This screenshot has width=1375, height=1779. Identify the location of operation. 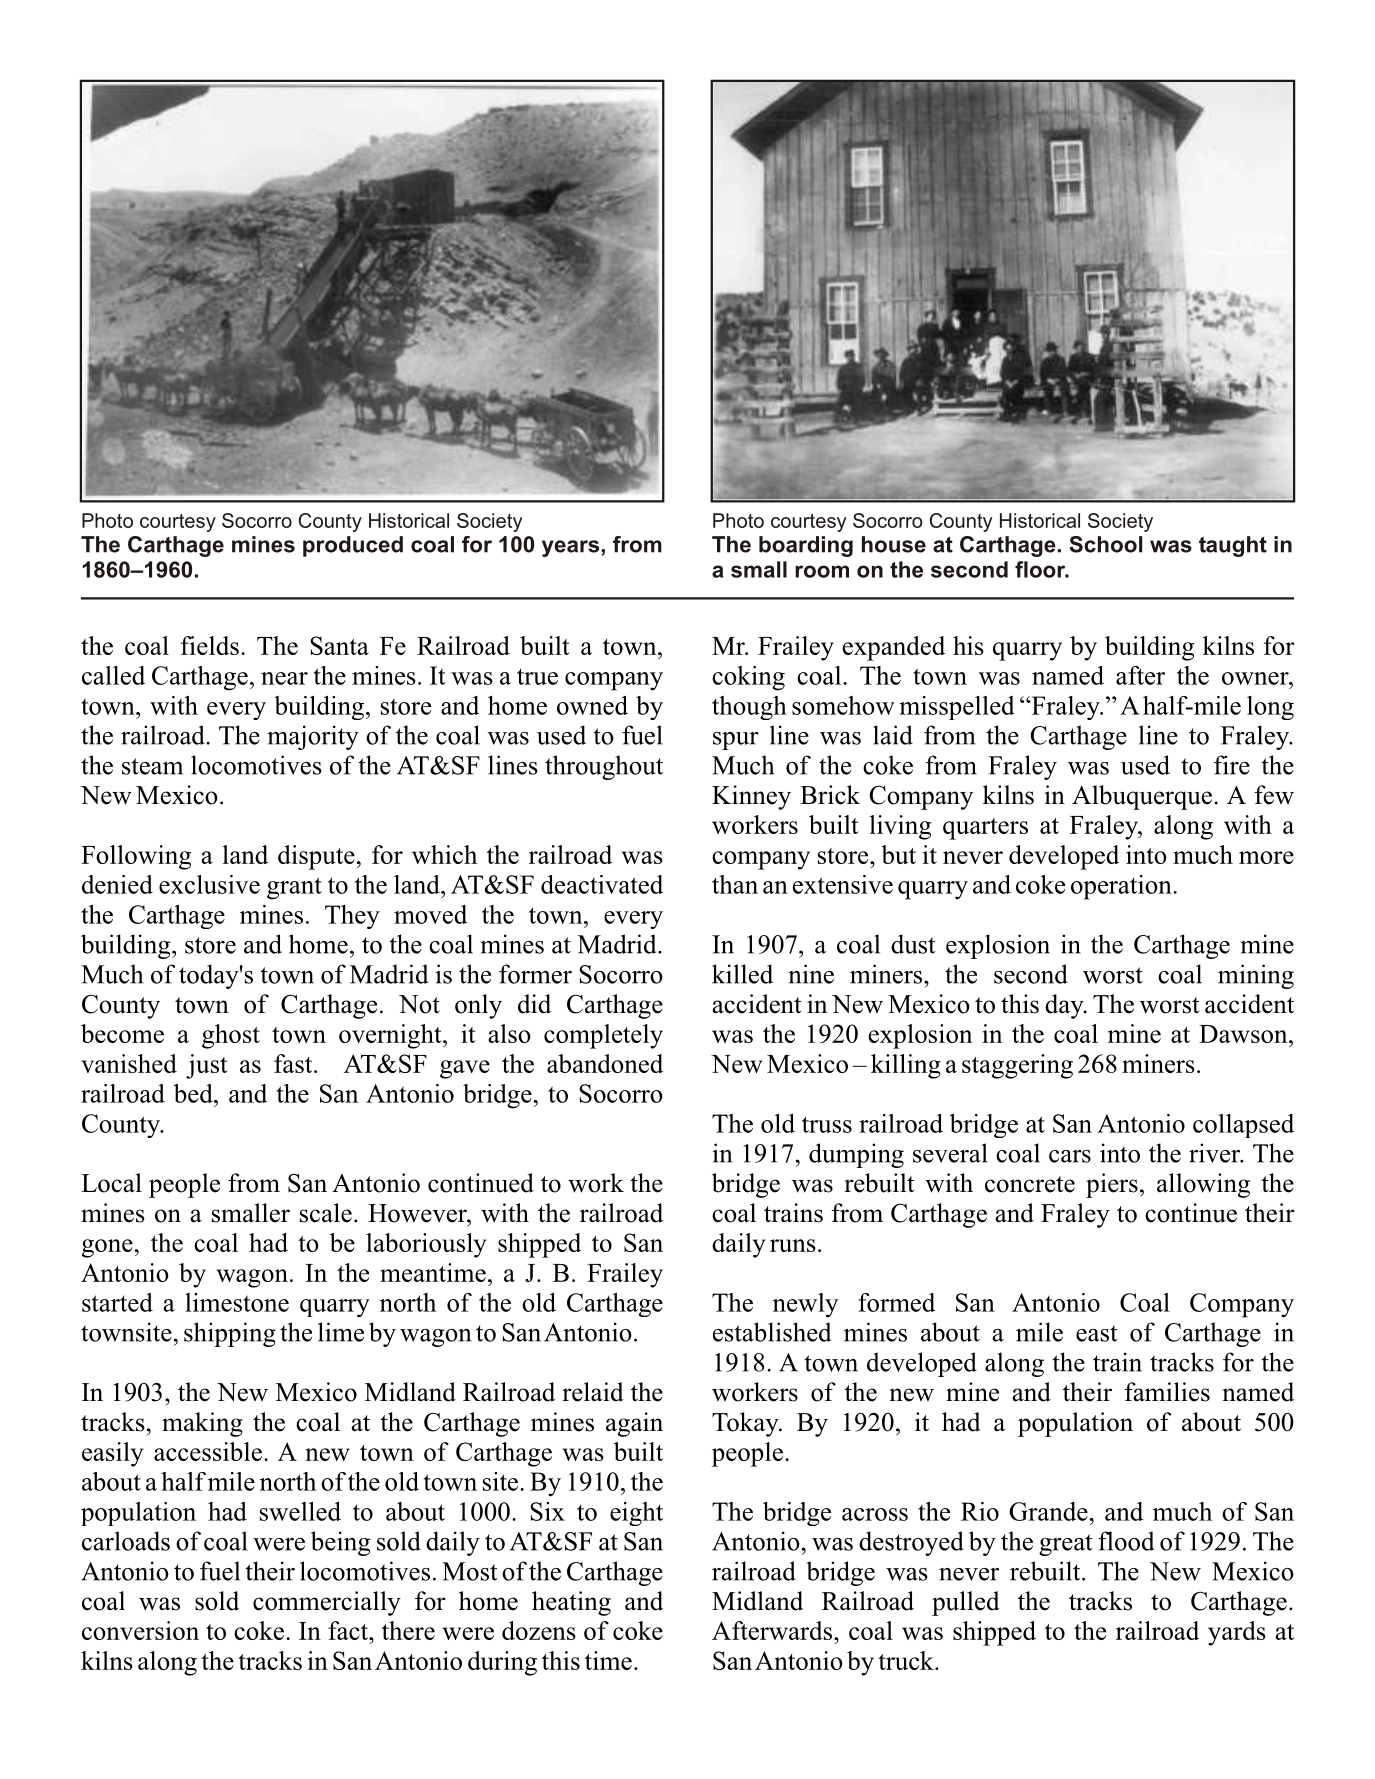
(1122, 887).
